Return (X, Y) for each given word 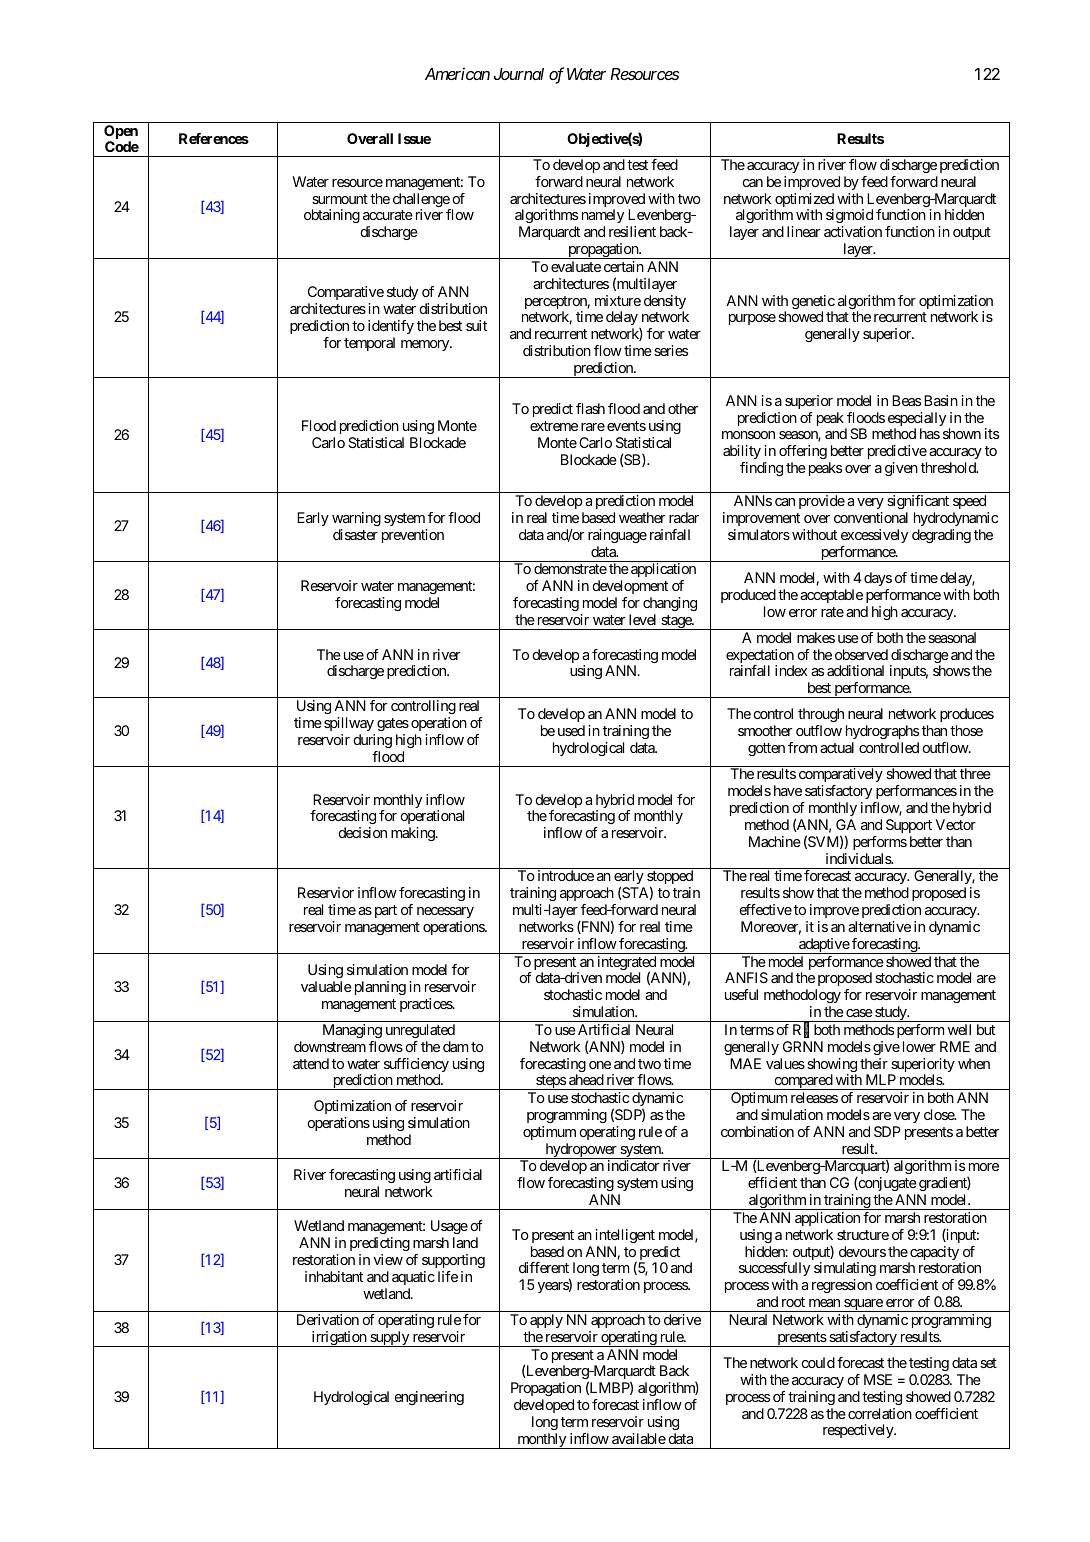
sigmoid (849, 216)
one (600, 1065)
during (373, 741)
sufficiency (416, 1066)
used (571, 730)
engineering (429, 1398)
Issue (414, 138)
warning (356, 519)
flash (590, 408)
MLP (881, 1079)
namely (603, 218)
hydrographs (882, 732)
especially (917, 420)
